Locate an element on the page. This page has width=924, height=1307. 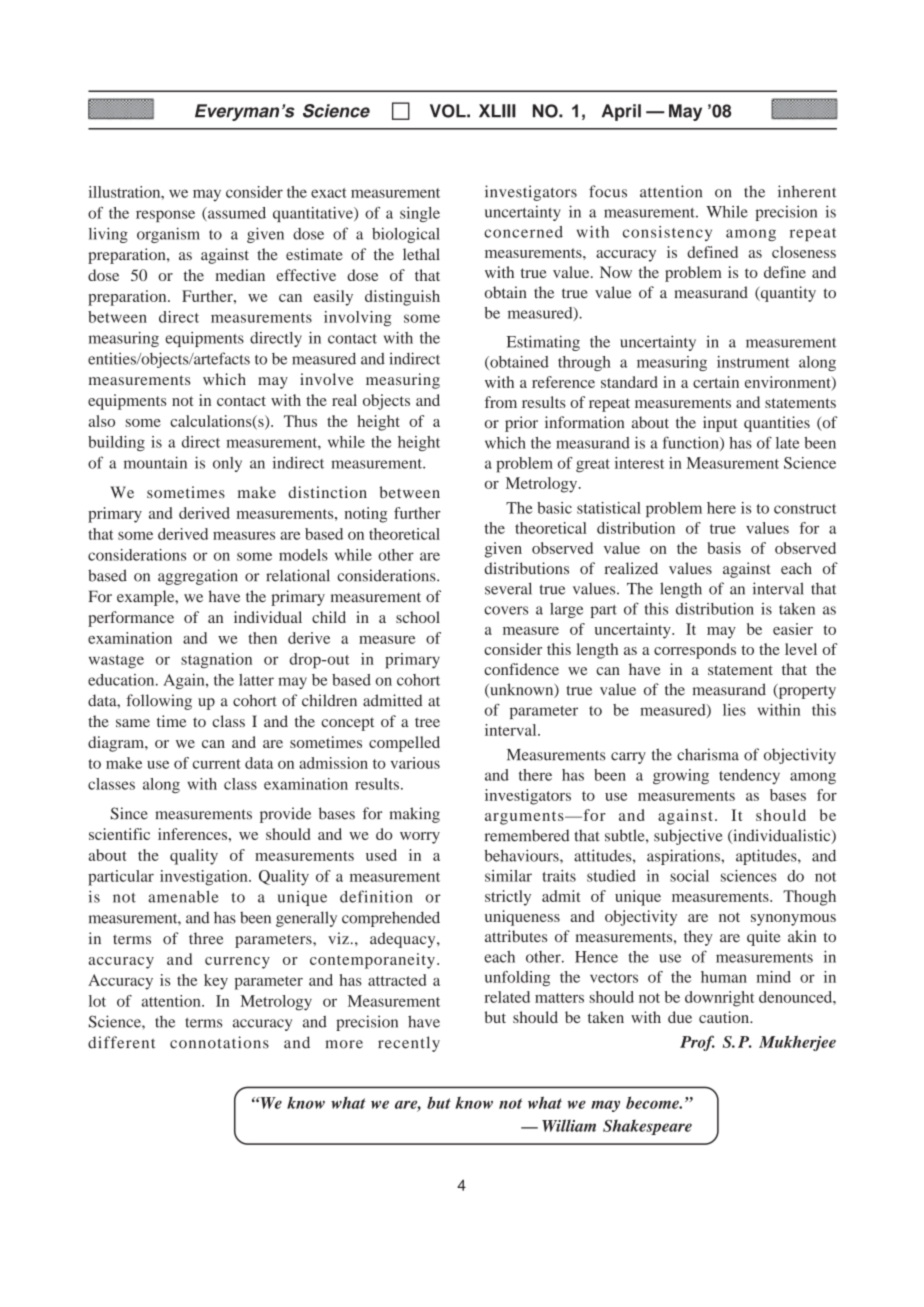
April is located at coordinates (621, 112).
